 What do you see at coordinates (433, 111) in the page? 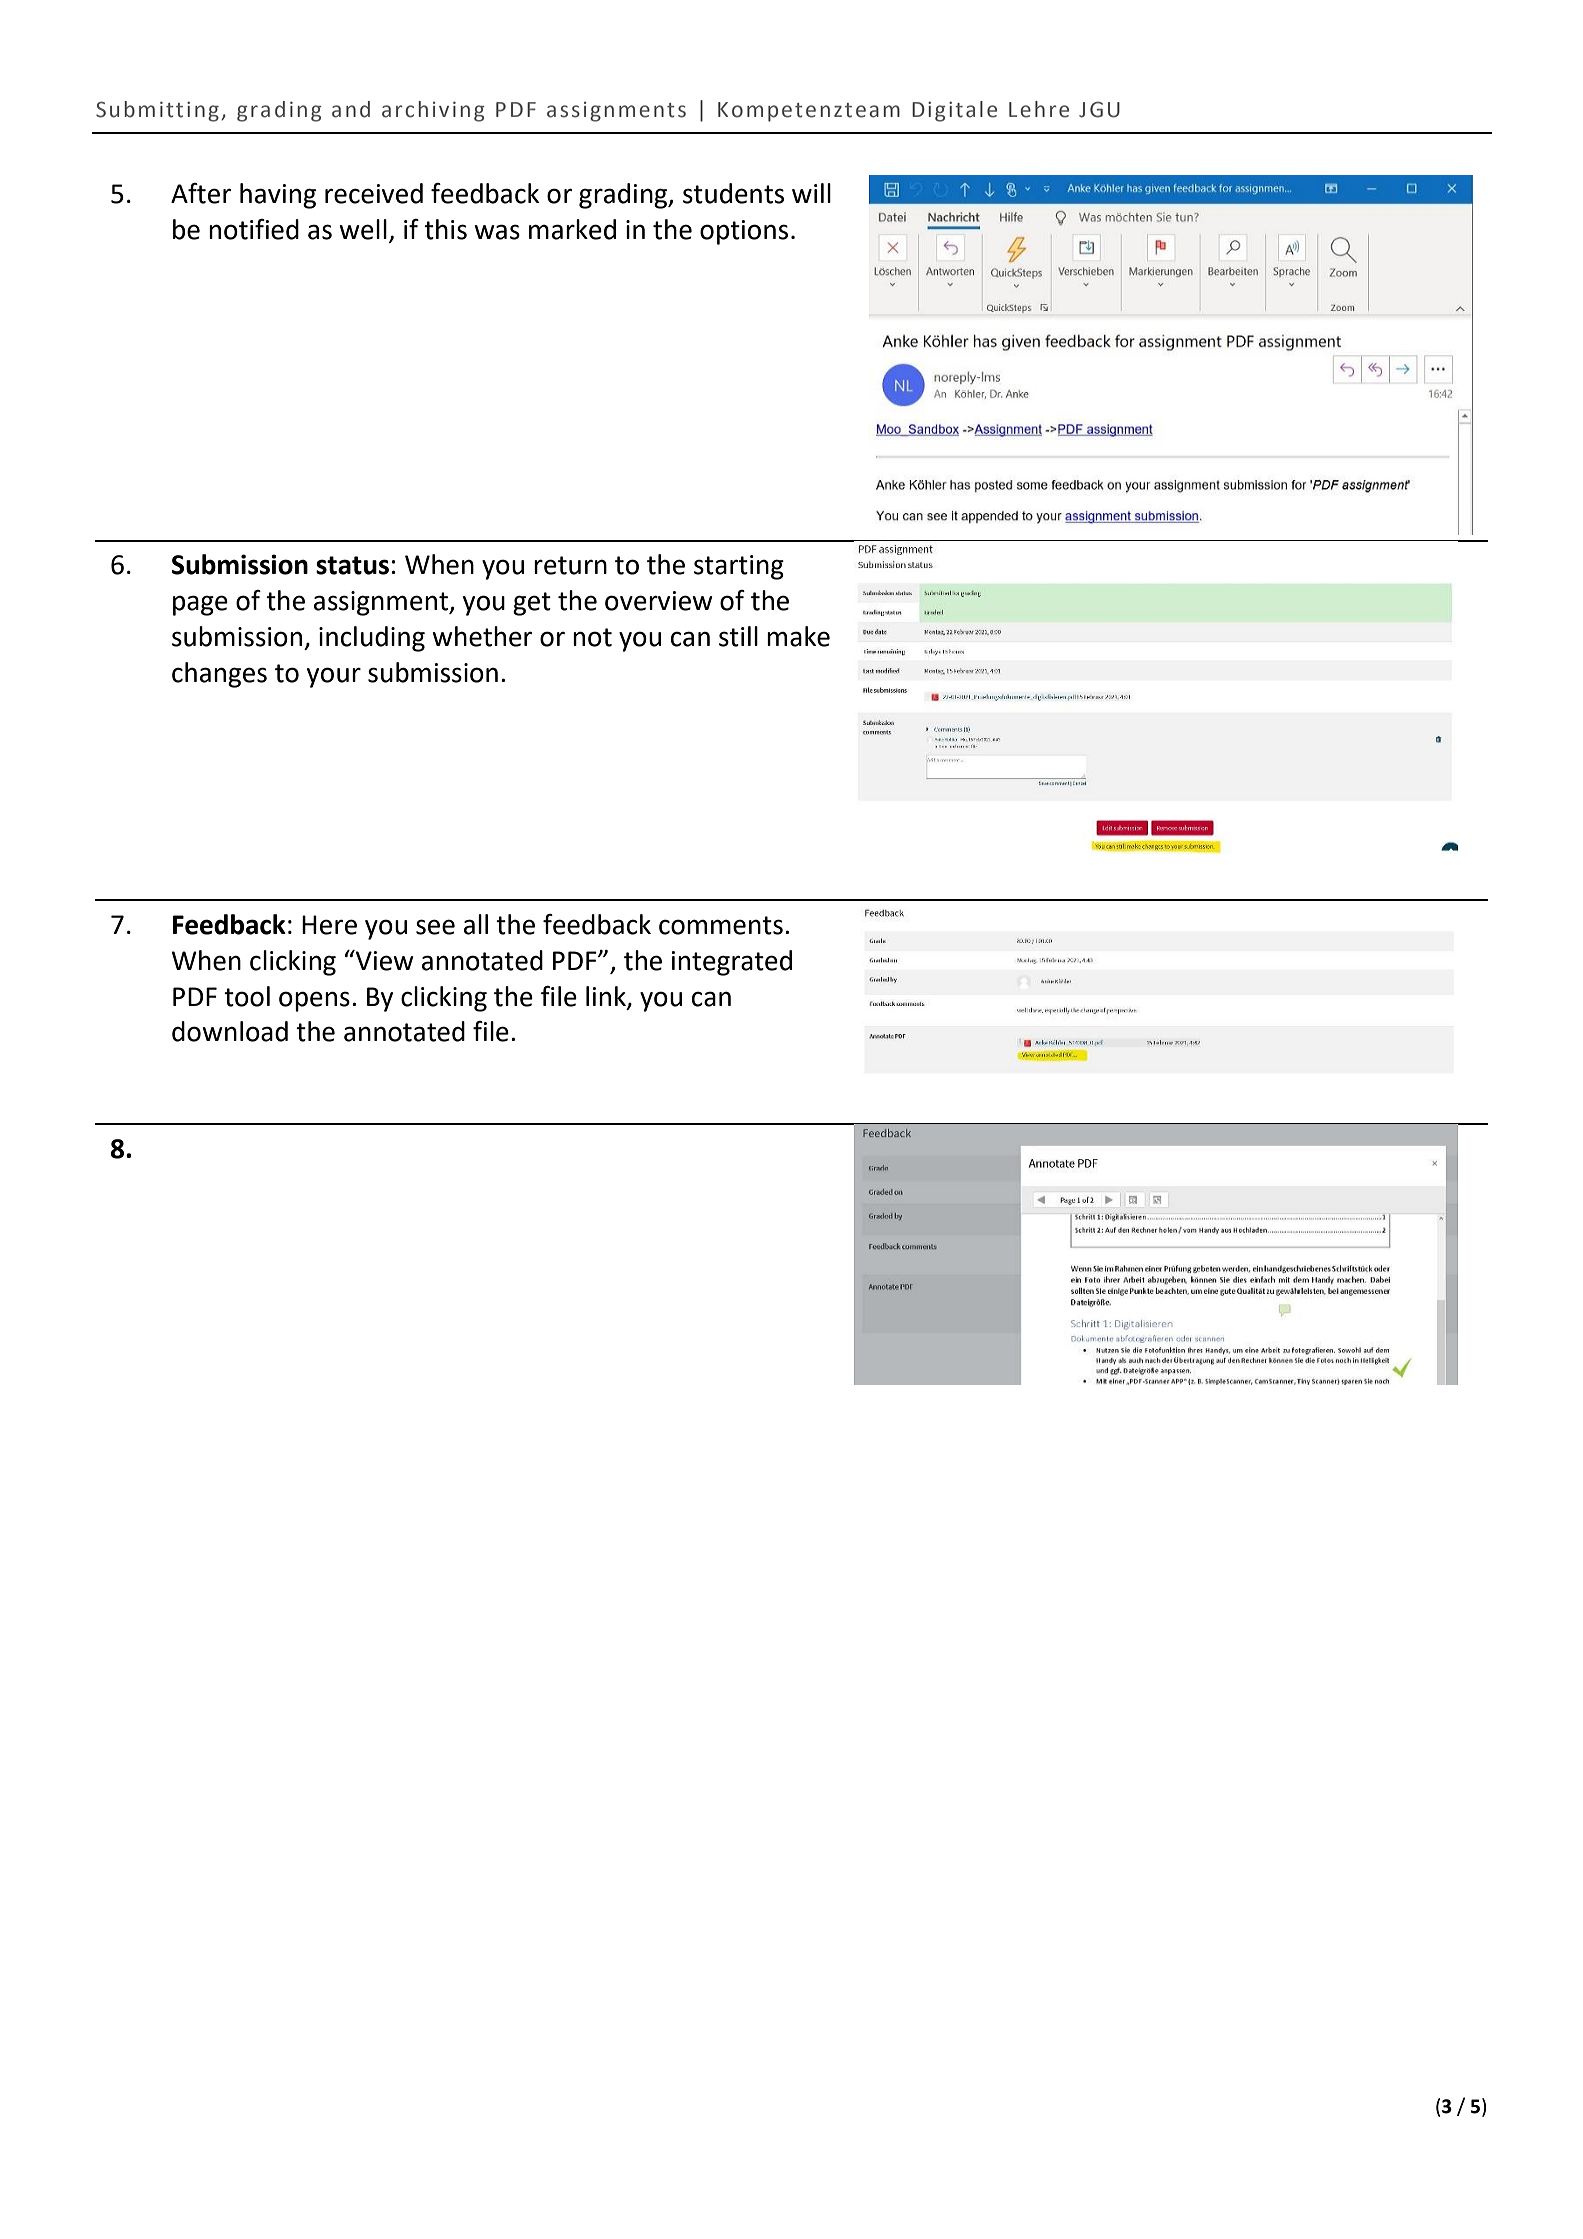
I see `archiving` at bounding box center [433, 111].
